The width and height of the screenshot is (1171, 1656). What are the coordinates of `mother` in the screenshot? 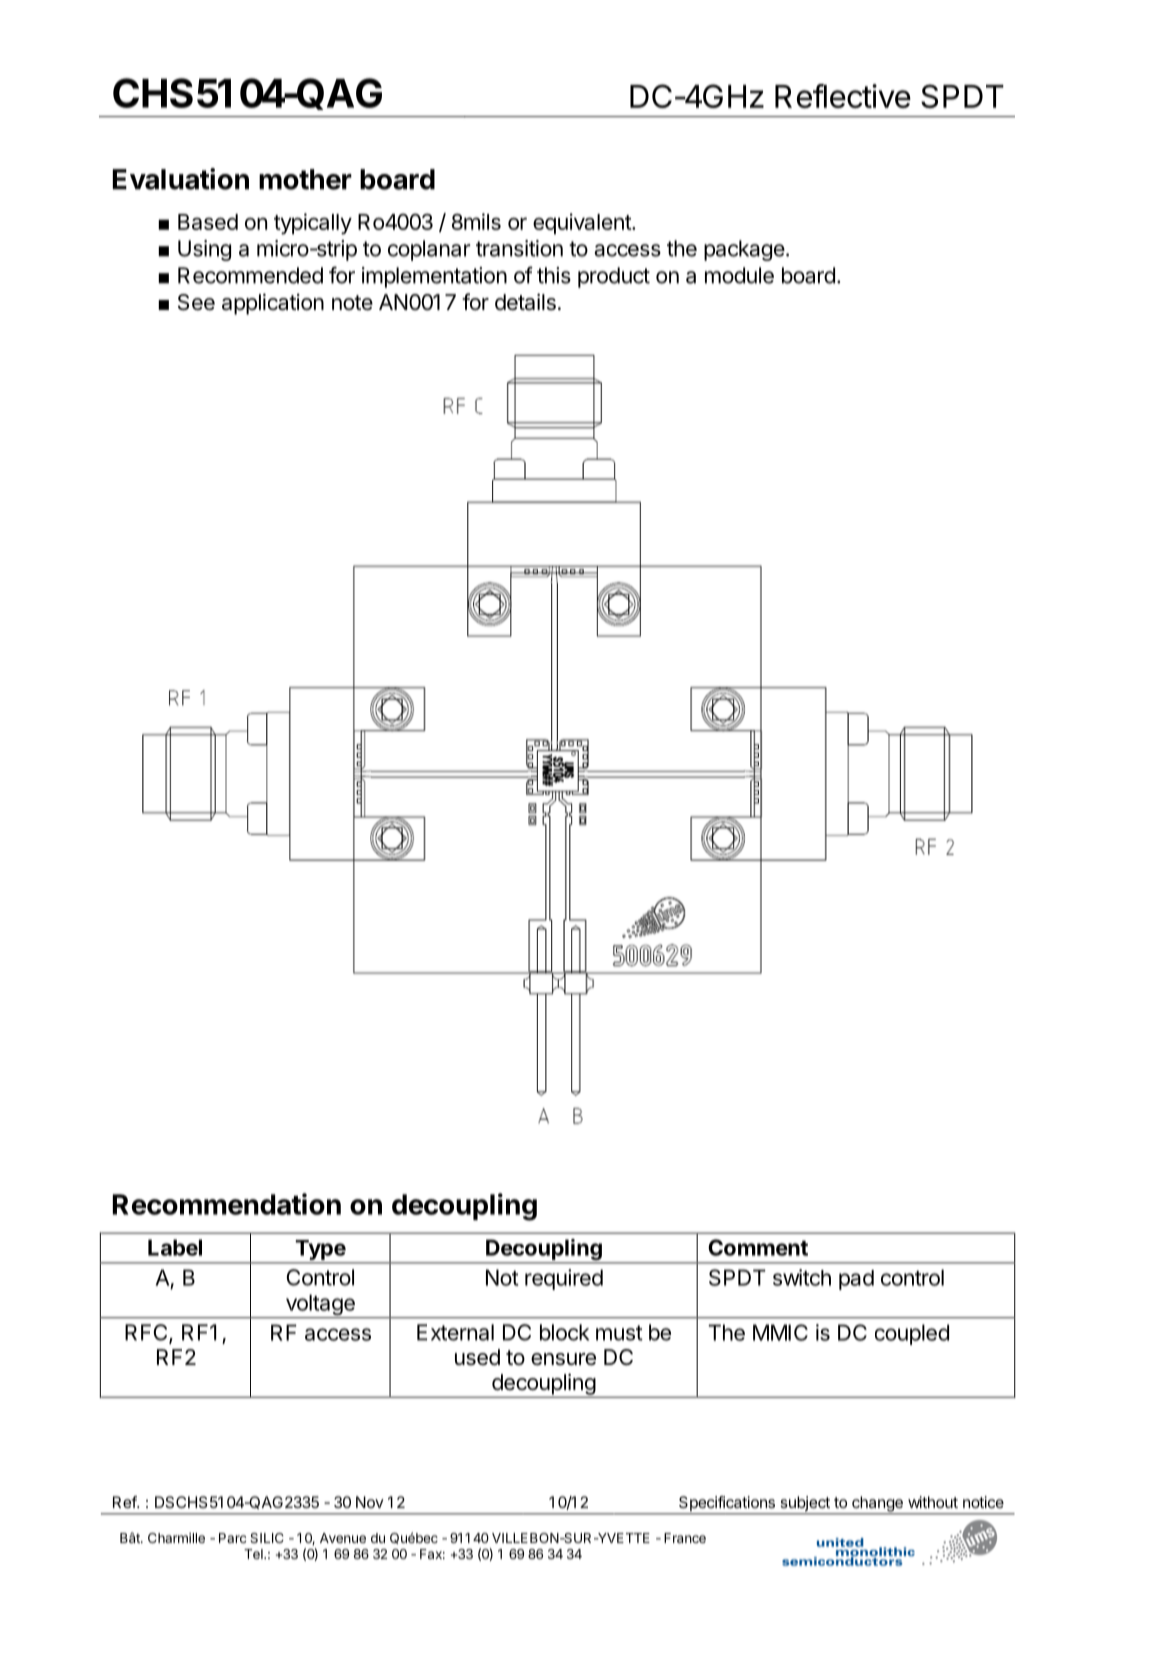 It's located at (305, 179).
